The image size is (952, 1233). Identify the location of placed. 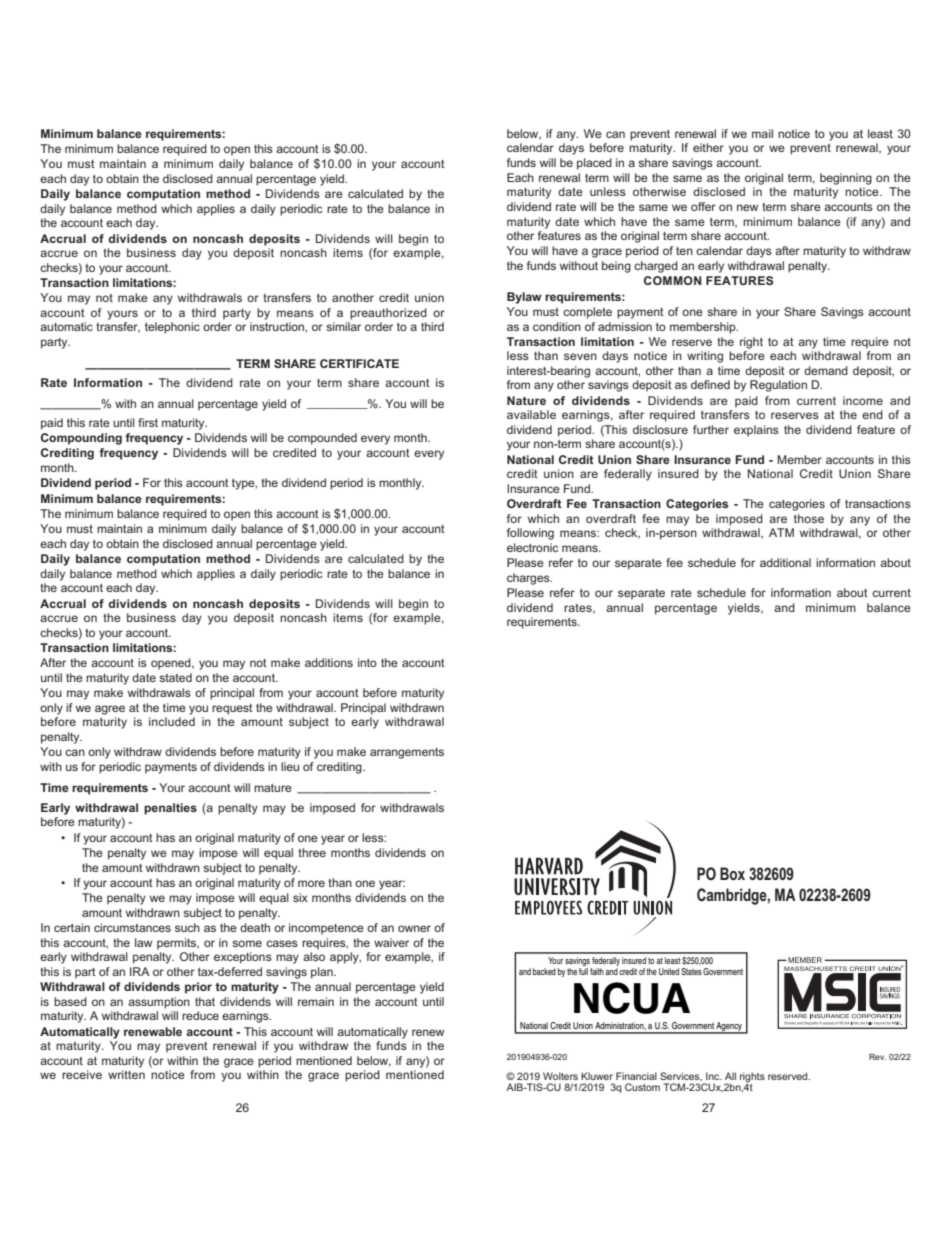
(594, 164).
